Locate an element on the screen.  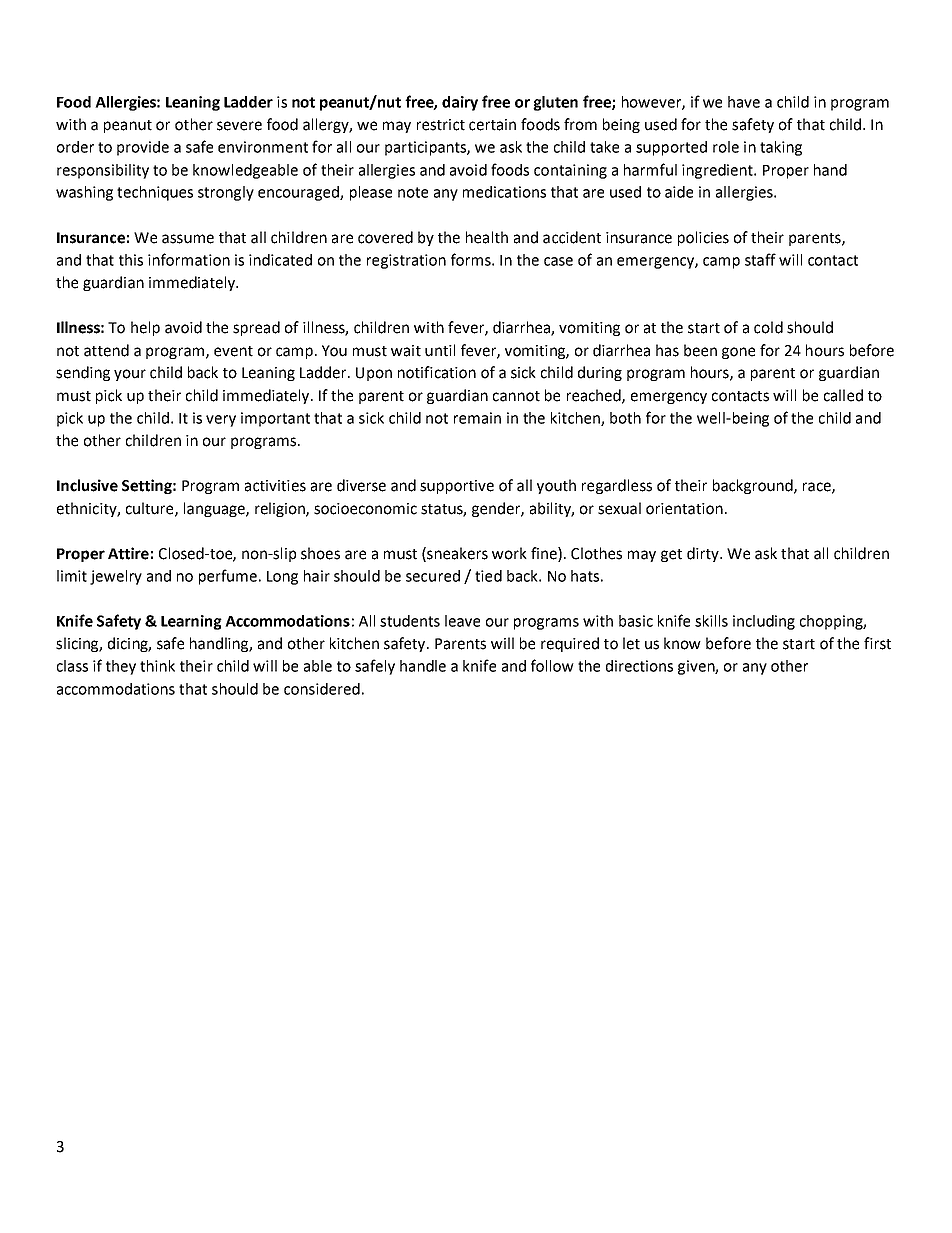
called is located at coordinates (843, 395).
